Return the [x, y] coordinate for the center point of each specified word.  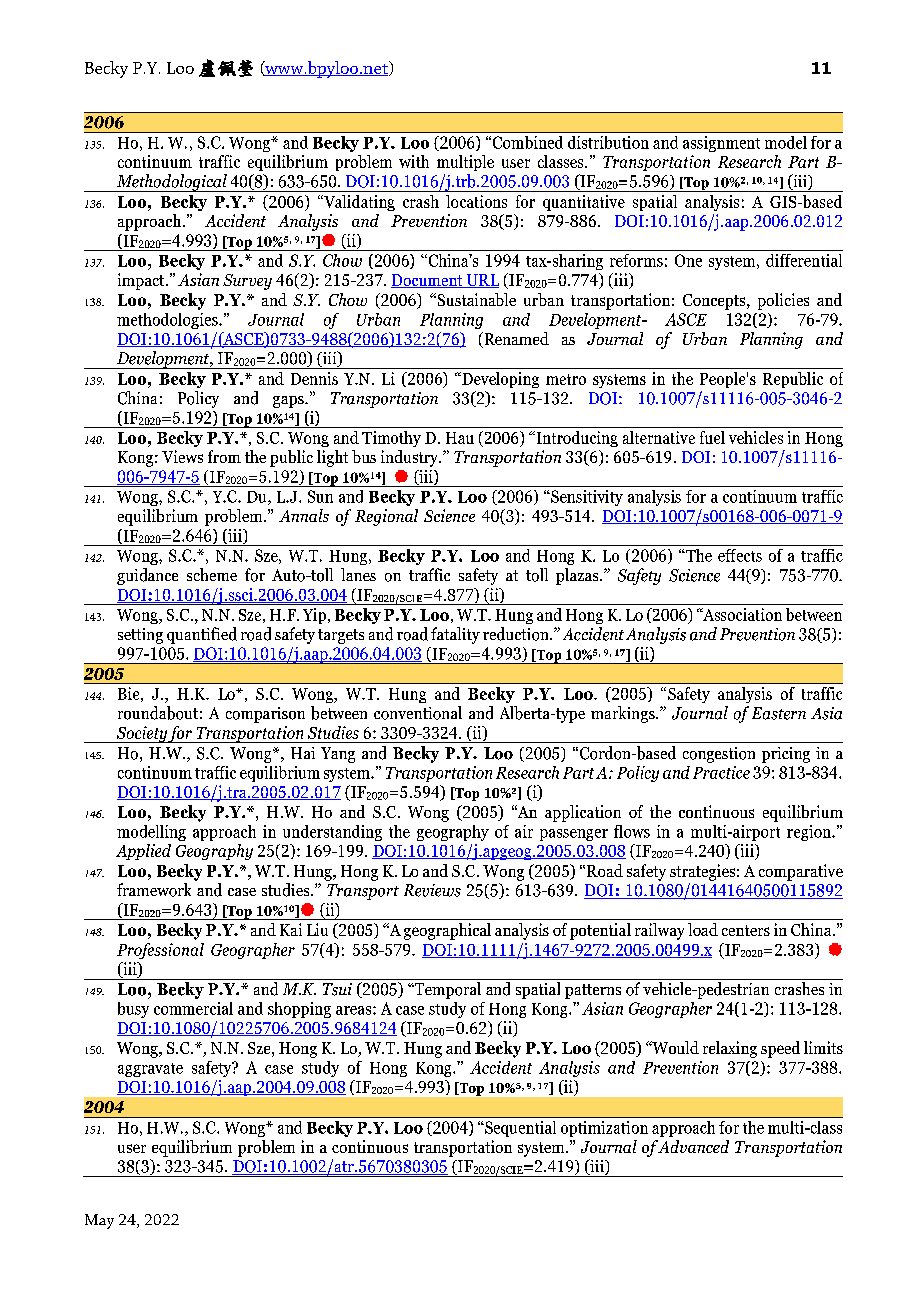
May [99, 1221]
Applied [143, 852]
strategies [702, 872]
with [414, 161]
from [224, 456]
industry [410, 458]
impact [142, 281]
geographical [447, 931]
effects [740, 555]
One [688, 260]
